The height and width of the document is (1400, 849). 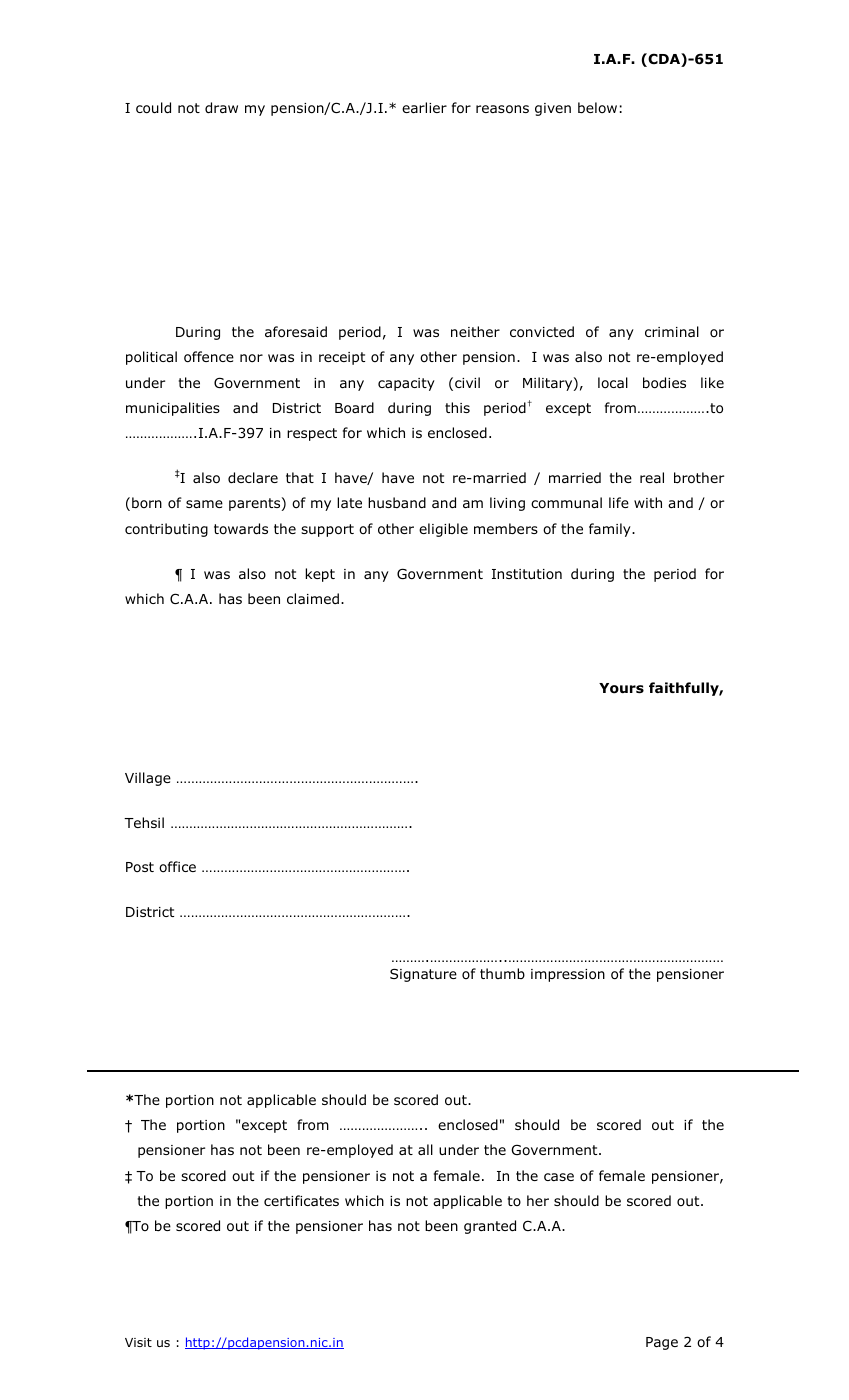 What do you see at coordinates (597, 107) in the document?
I see `below` at bounding box center [597, 107].
